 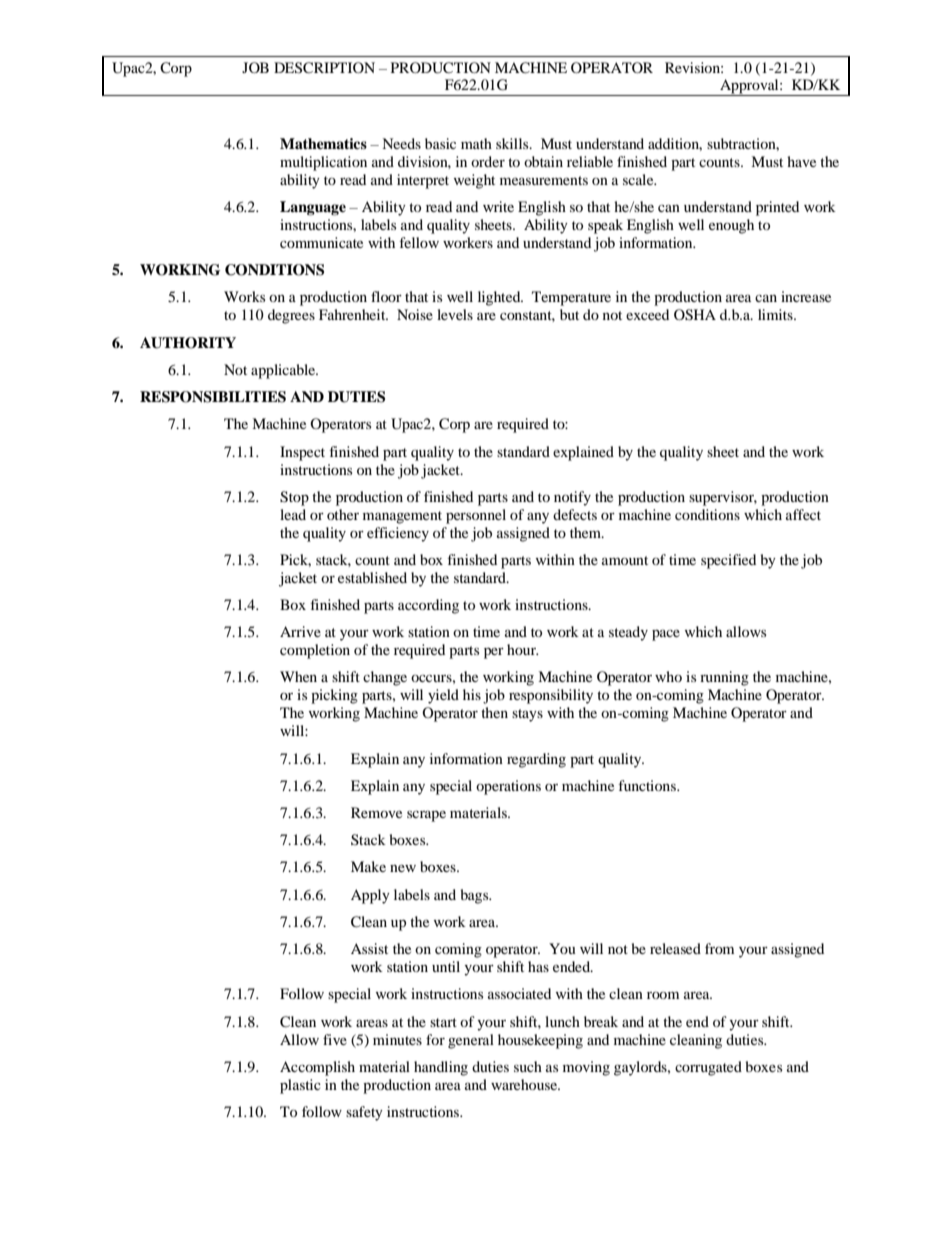 What do you see at coordinates (324, 68) in the screenshot?
I see `DESCRIPTION` at bounding box center [324, 68].
